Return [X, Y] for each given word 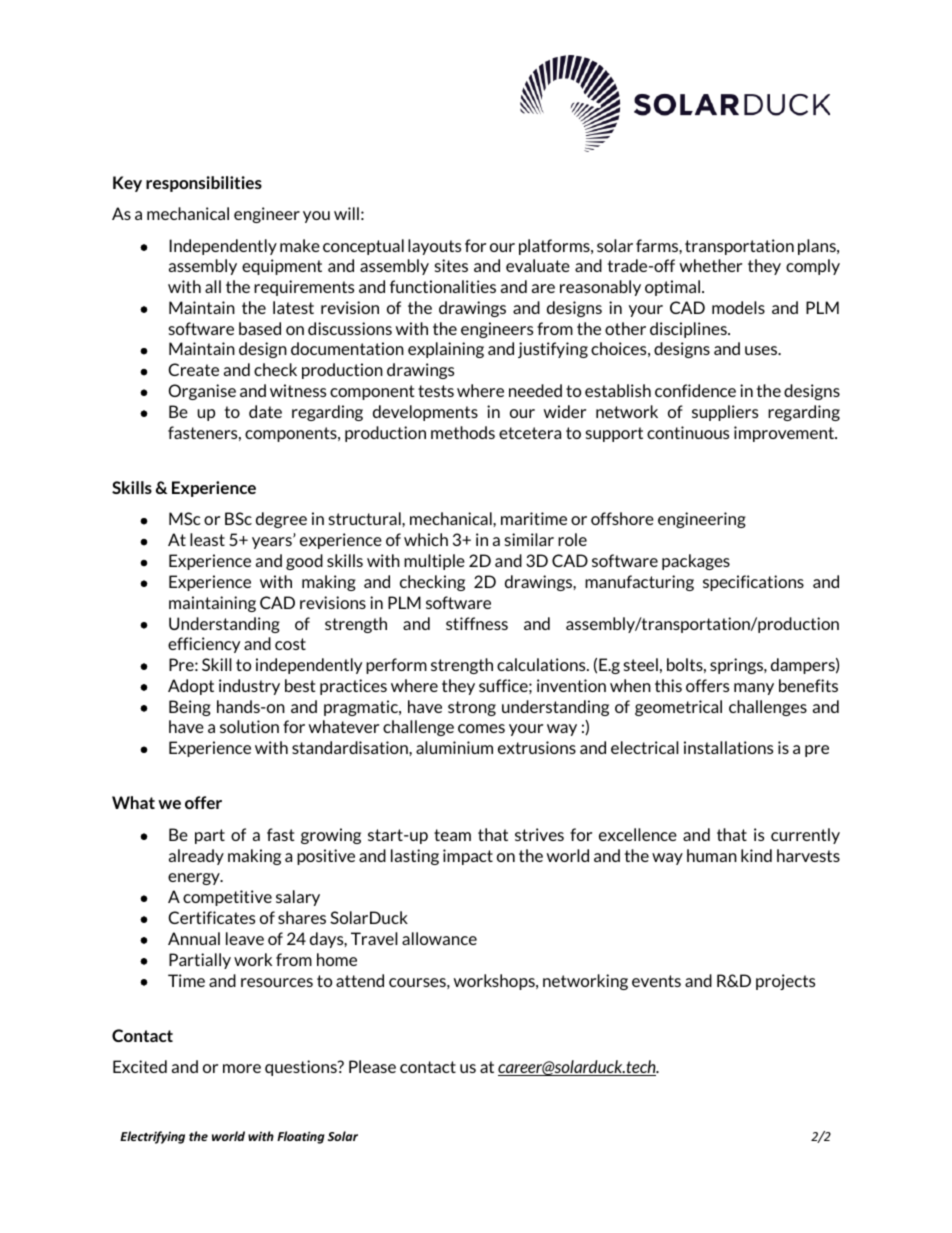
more [242, 1068]
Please [372, 1066]
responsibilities [204, 184]
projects [785, 982]
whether [711, 265]
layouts [434, 247]
